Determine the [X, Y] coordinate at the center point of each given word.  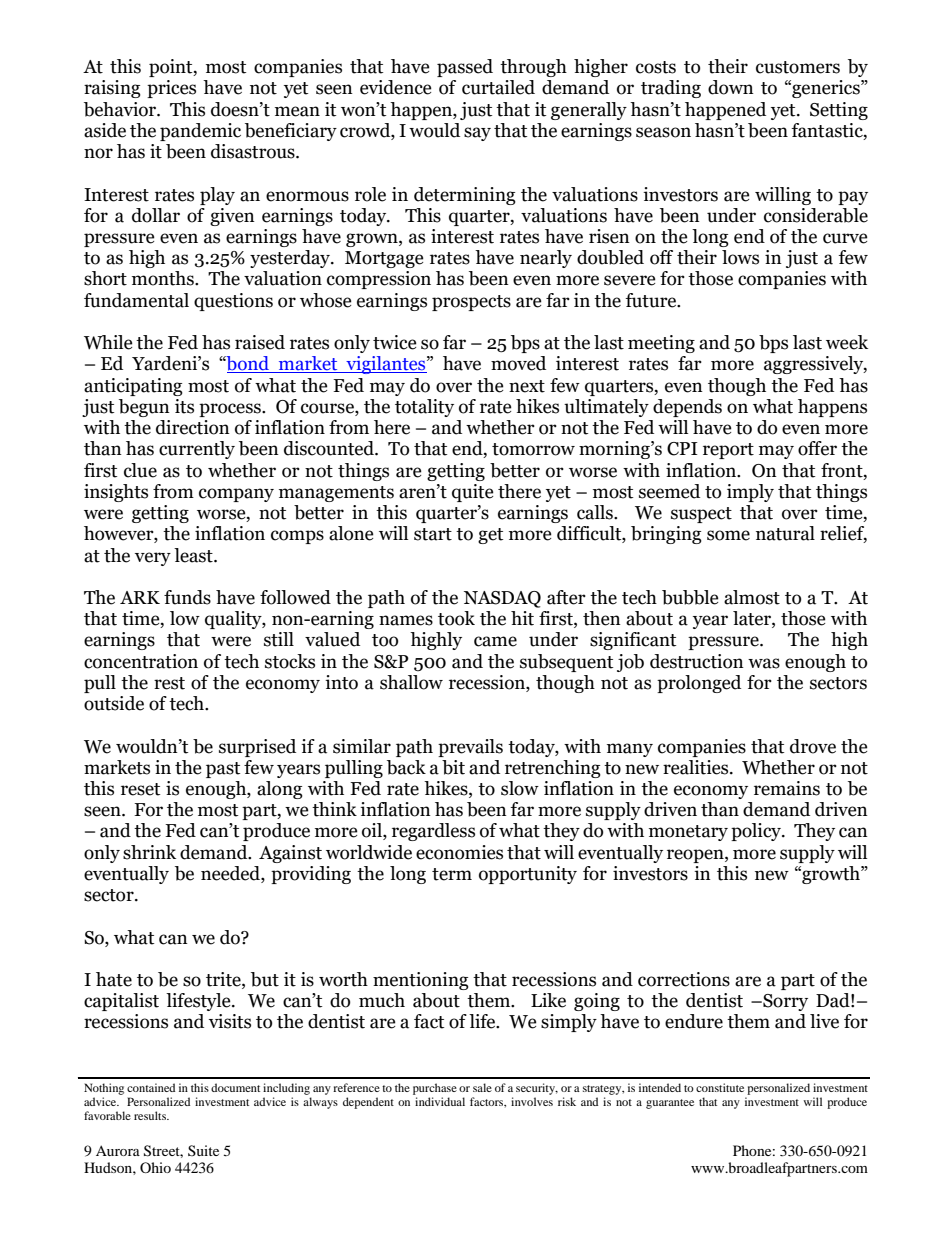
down [731, 87]
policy [757, 832]
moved [518, 363]
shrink [149, 852]
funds [187, 597]
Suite [203, 1150]
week [847, 342]
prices [171, 89]
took [456, 618]
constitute [720, 1087]
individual [440, 1101]
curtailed [498, 87]
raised [260, 342]
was [764, 663]
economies [459, 852]
